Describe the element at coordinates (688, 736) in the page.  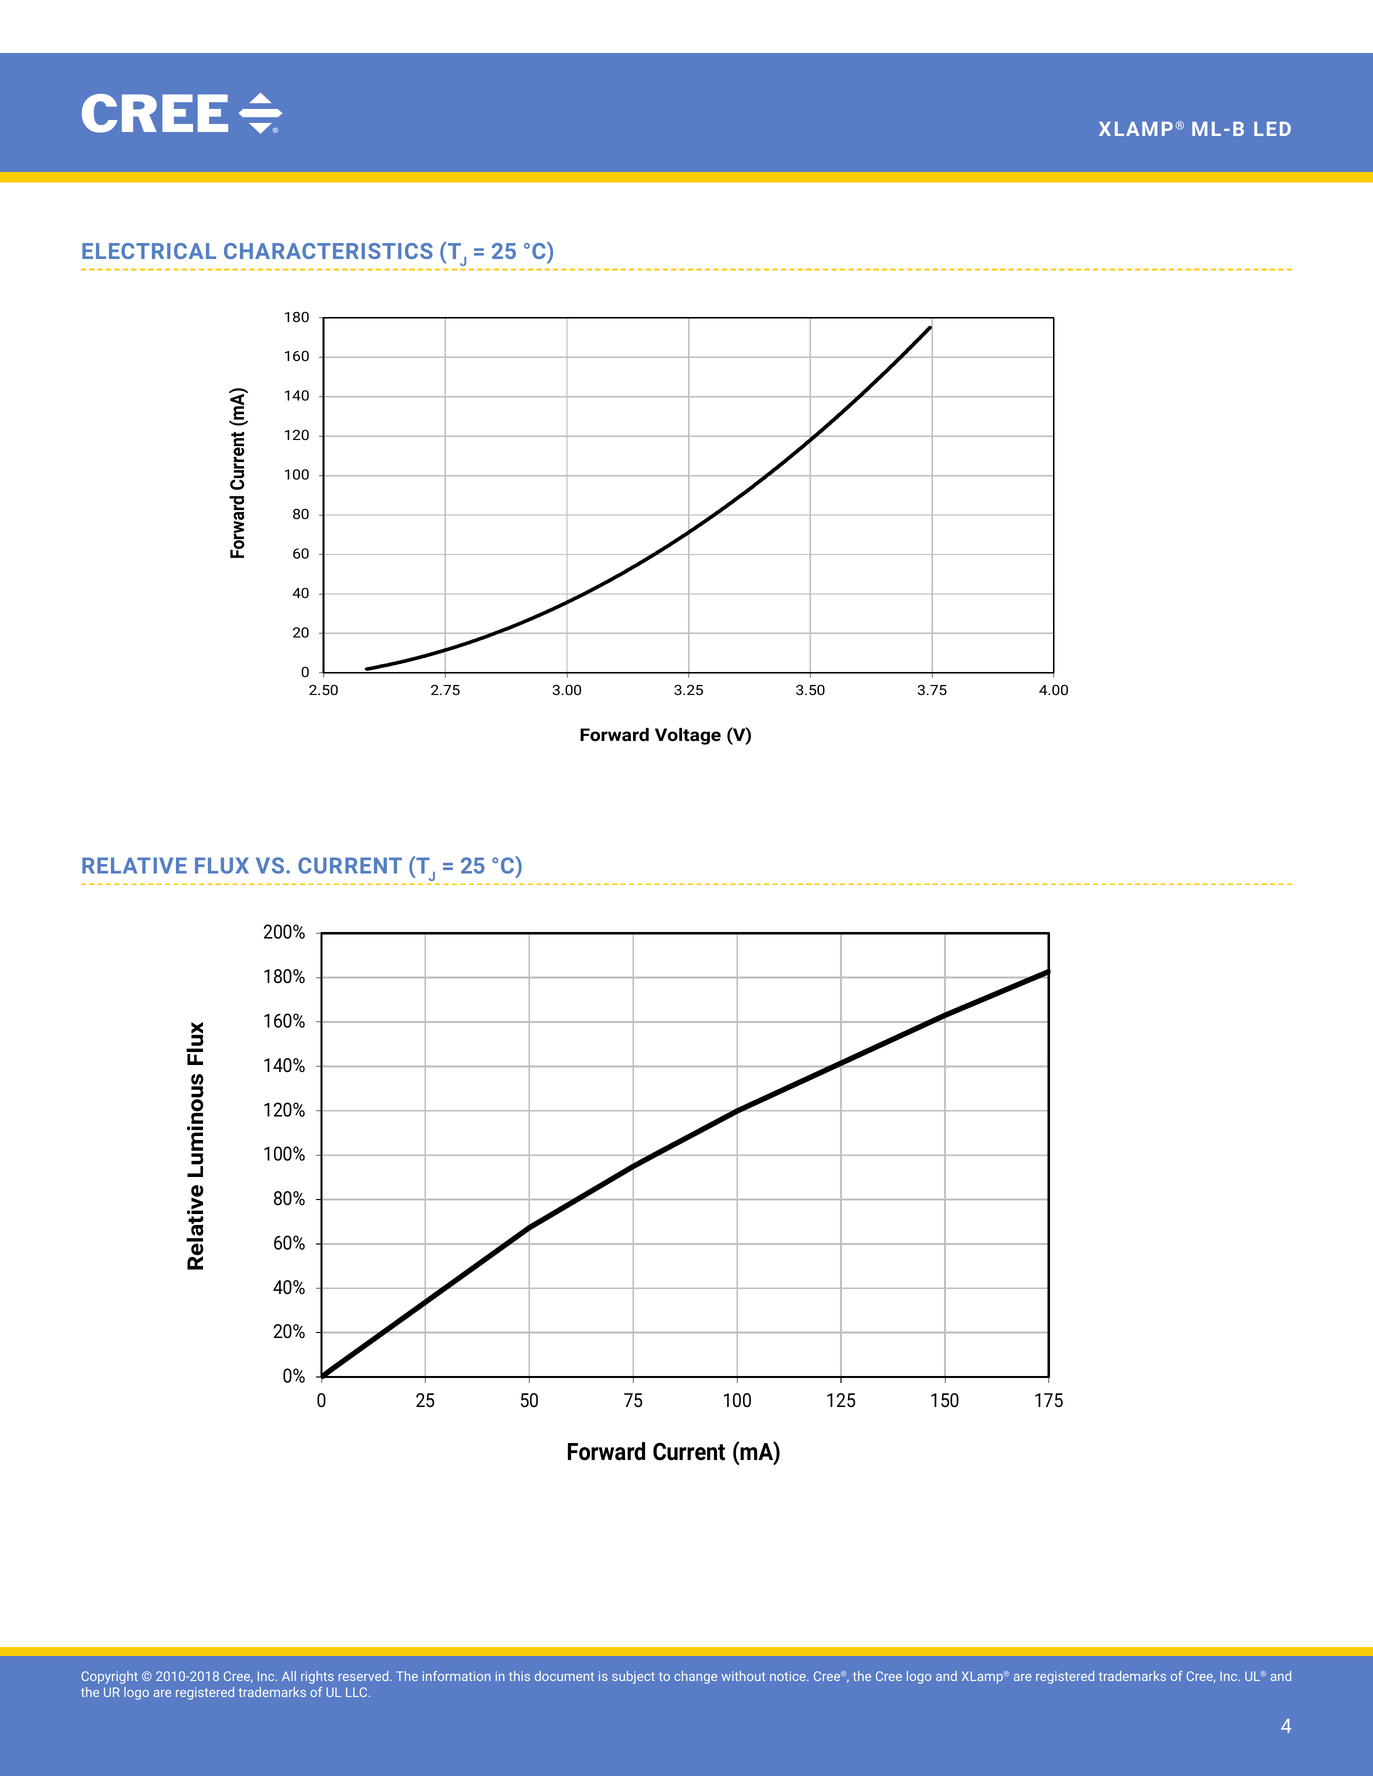
I see `Voltage` at that location.
